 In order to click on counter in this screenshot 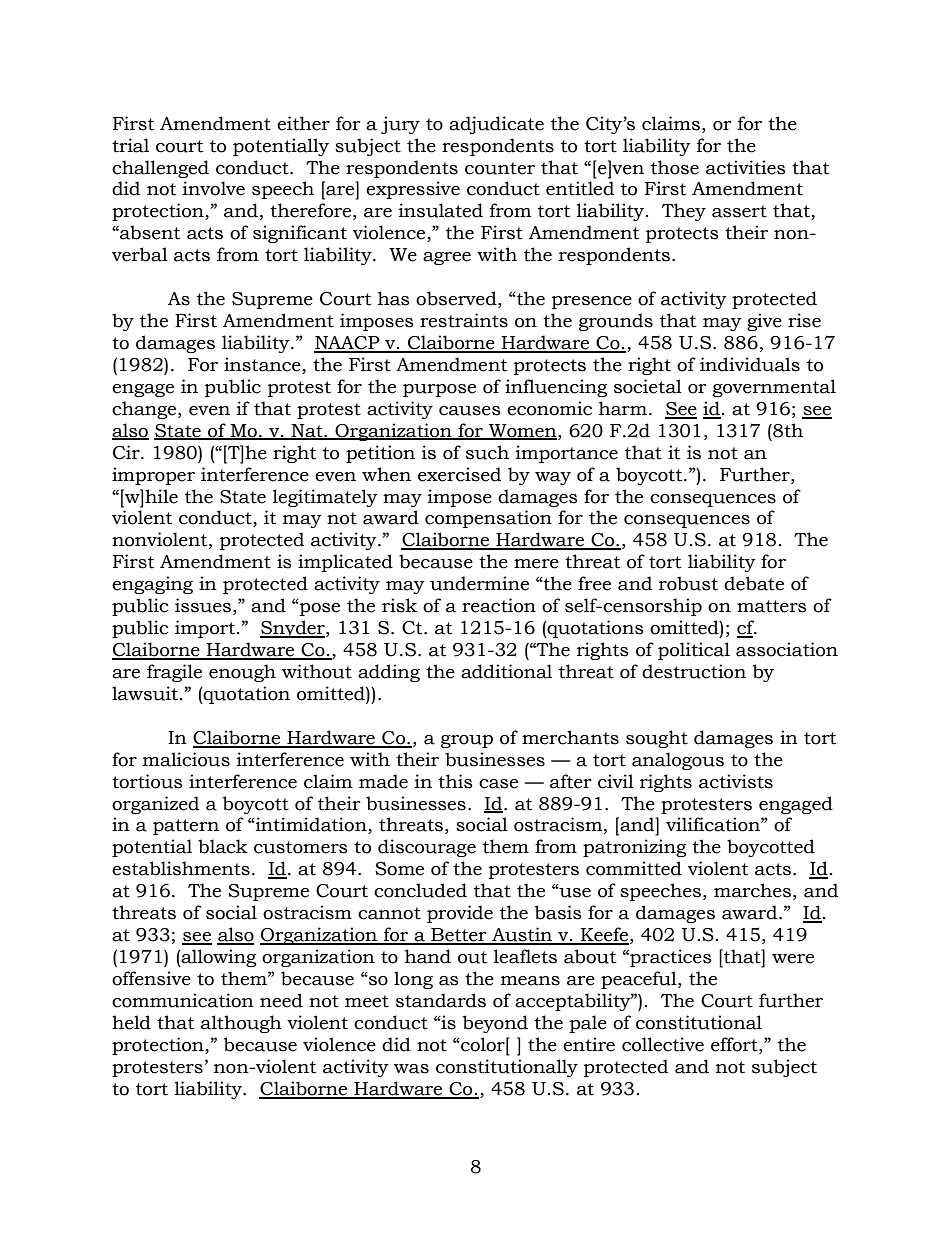, I will do `click(500, 168)`.
